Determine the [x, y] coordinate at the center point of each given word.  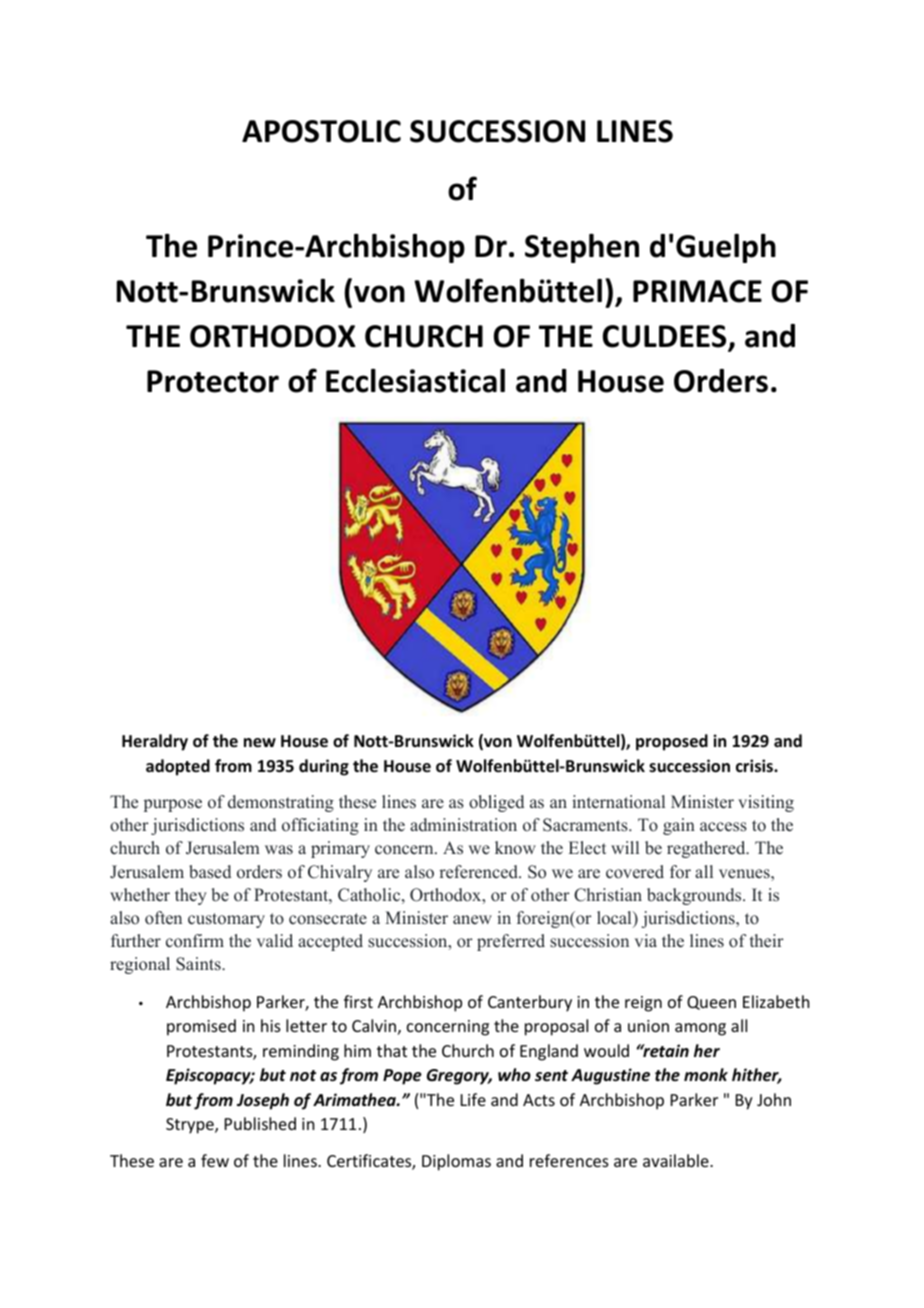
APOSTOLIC [321, 131]
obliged [496, 803]
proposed [672, 742]
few [215, 1160]
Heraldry [155, 742]
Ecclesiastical [415, 381]
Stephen [582, 248]
